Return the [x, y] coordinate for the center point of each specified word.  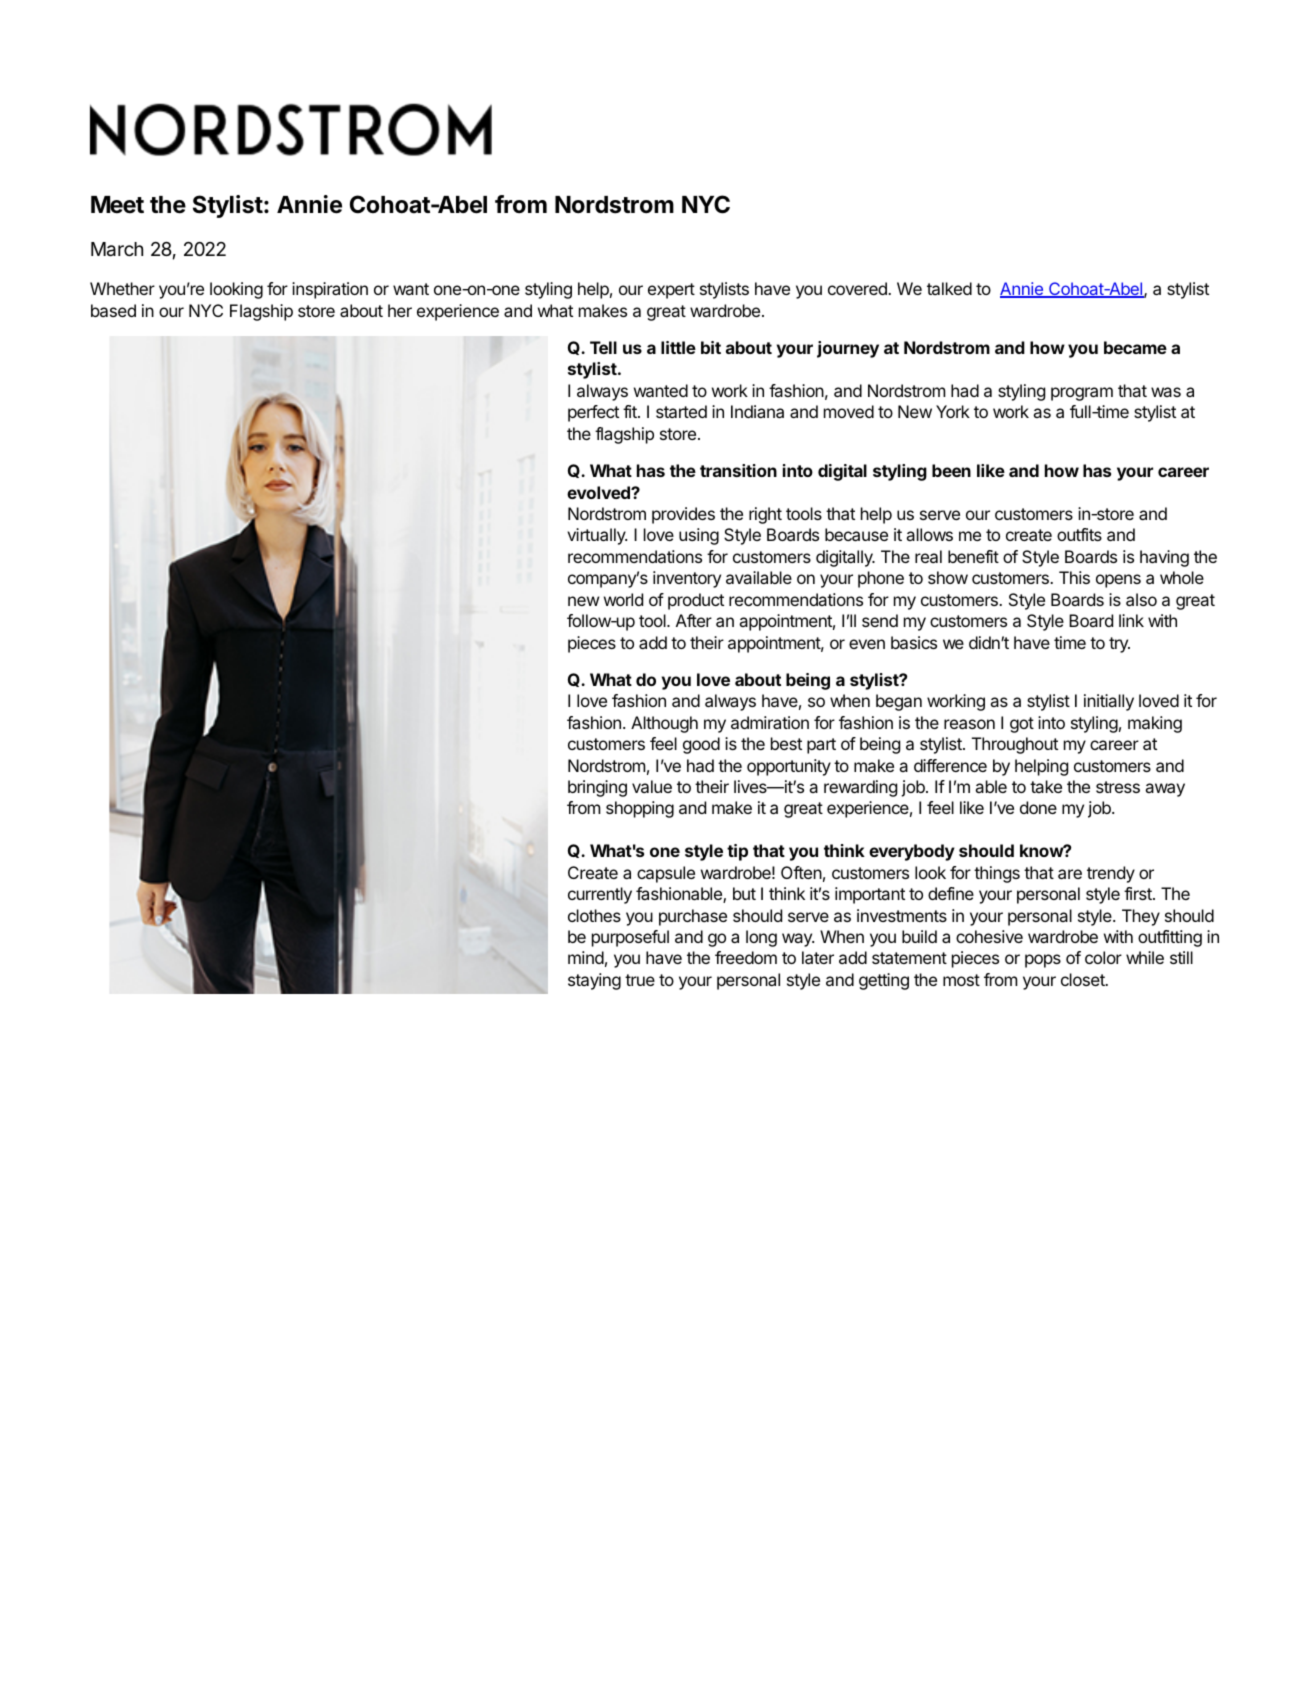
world [623, 599]
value [652, 786]
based [113, 310]
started [681, 411]
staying [594, 981]
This [1074, 577]
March [117, 249]
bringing [597, 788]
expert [671, 291]
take [1046, 786]
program [1082, 394]
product [696, 601]
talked [949, 288]
